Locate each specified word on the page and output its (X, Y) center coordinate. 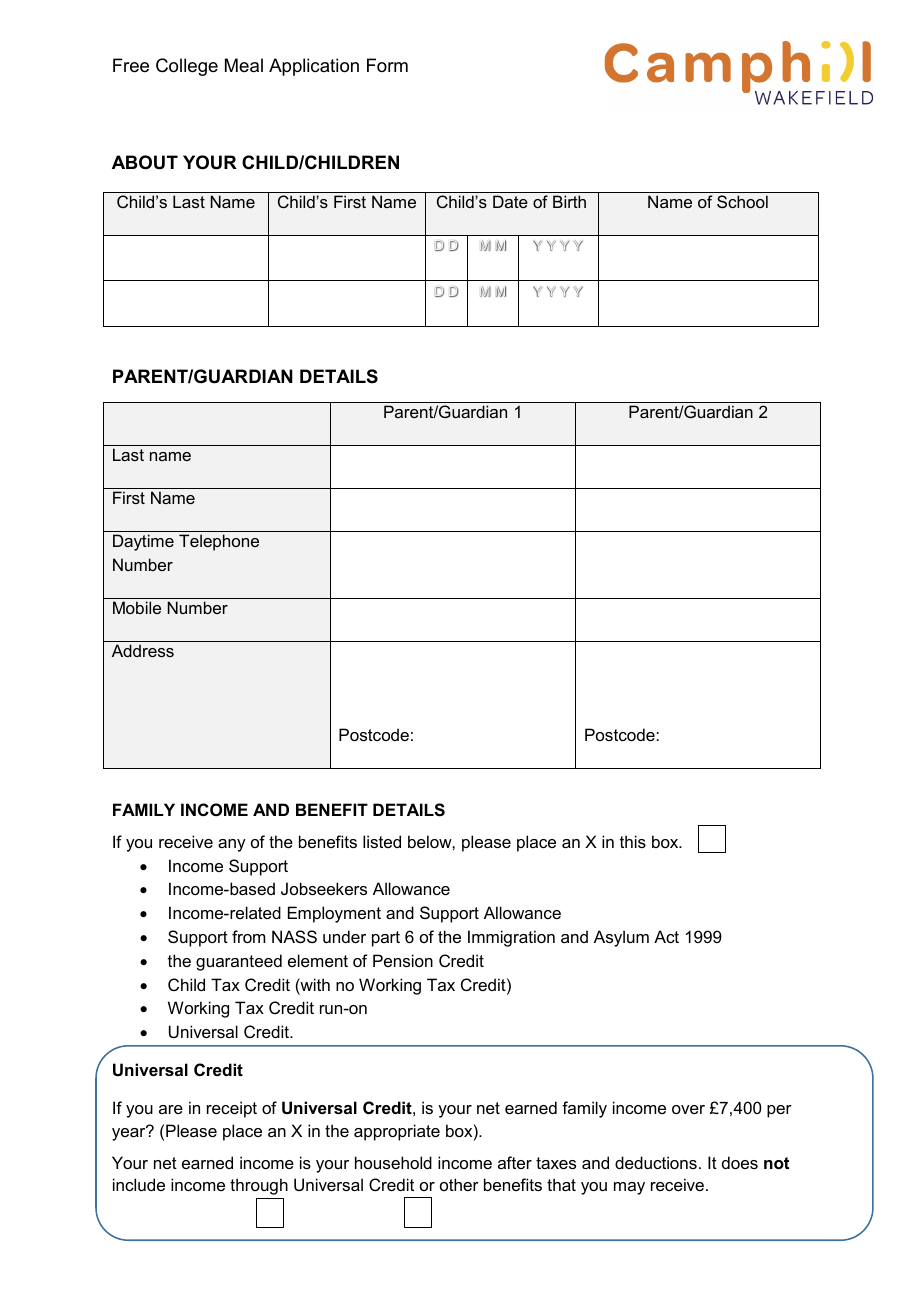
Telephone (219, 542)
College (187, 67)
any (232, 845)
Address (143, 650)
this (633, 841)
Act (666, 936)
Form (387, 65)
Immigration (511, 938)
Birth (569, 201)
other (459, 1184)
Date (510, 201)
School (742, 201)
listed (382, 841)
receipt (232, 1109)
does (740, 1162)
